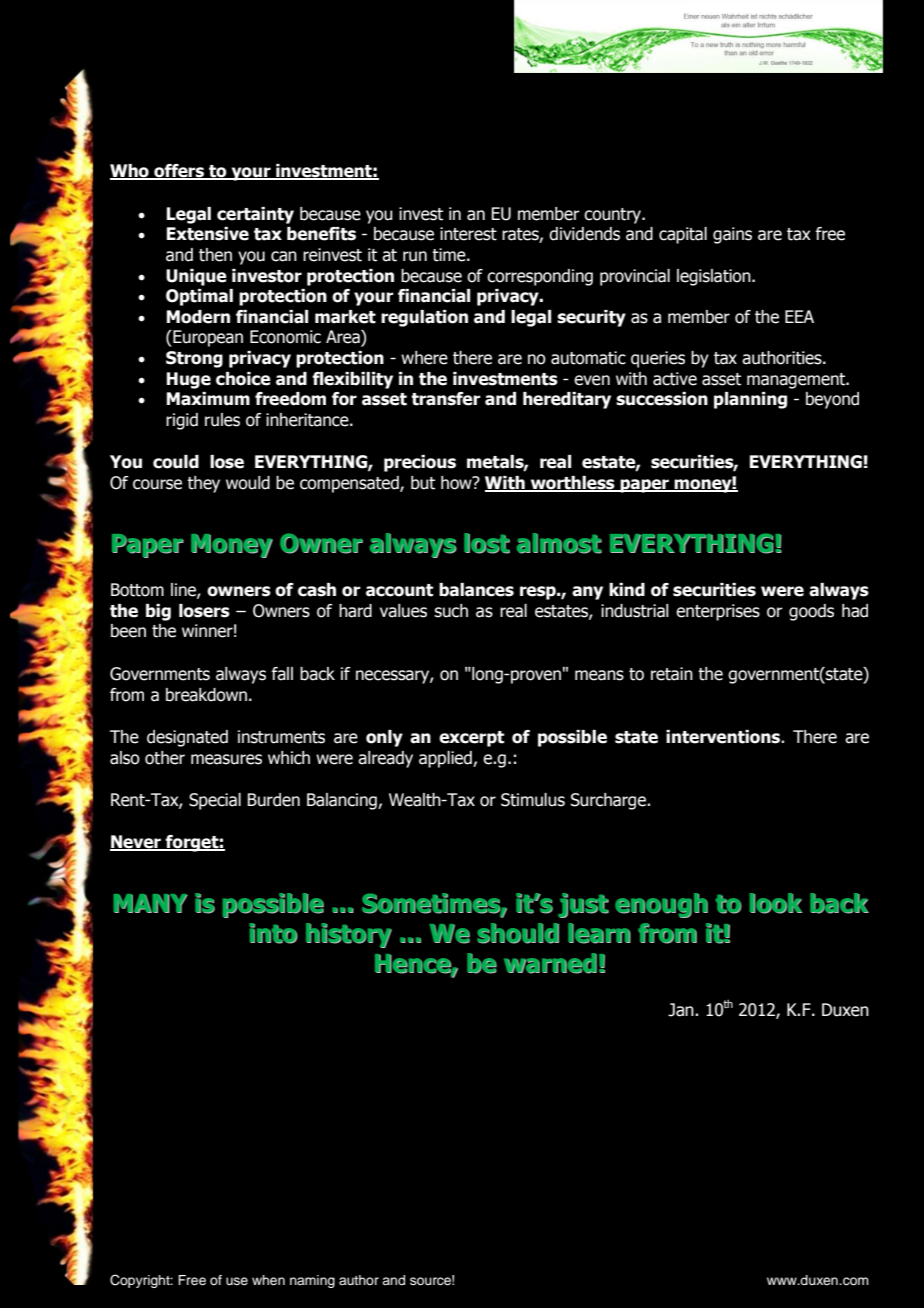 This screenshot has width=924, height=1308. I want to click on designated, so click(187, 738).
